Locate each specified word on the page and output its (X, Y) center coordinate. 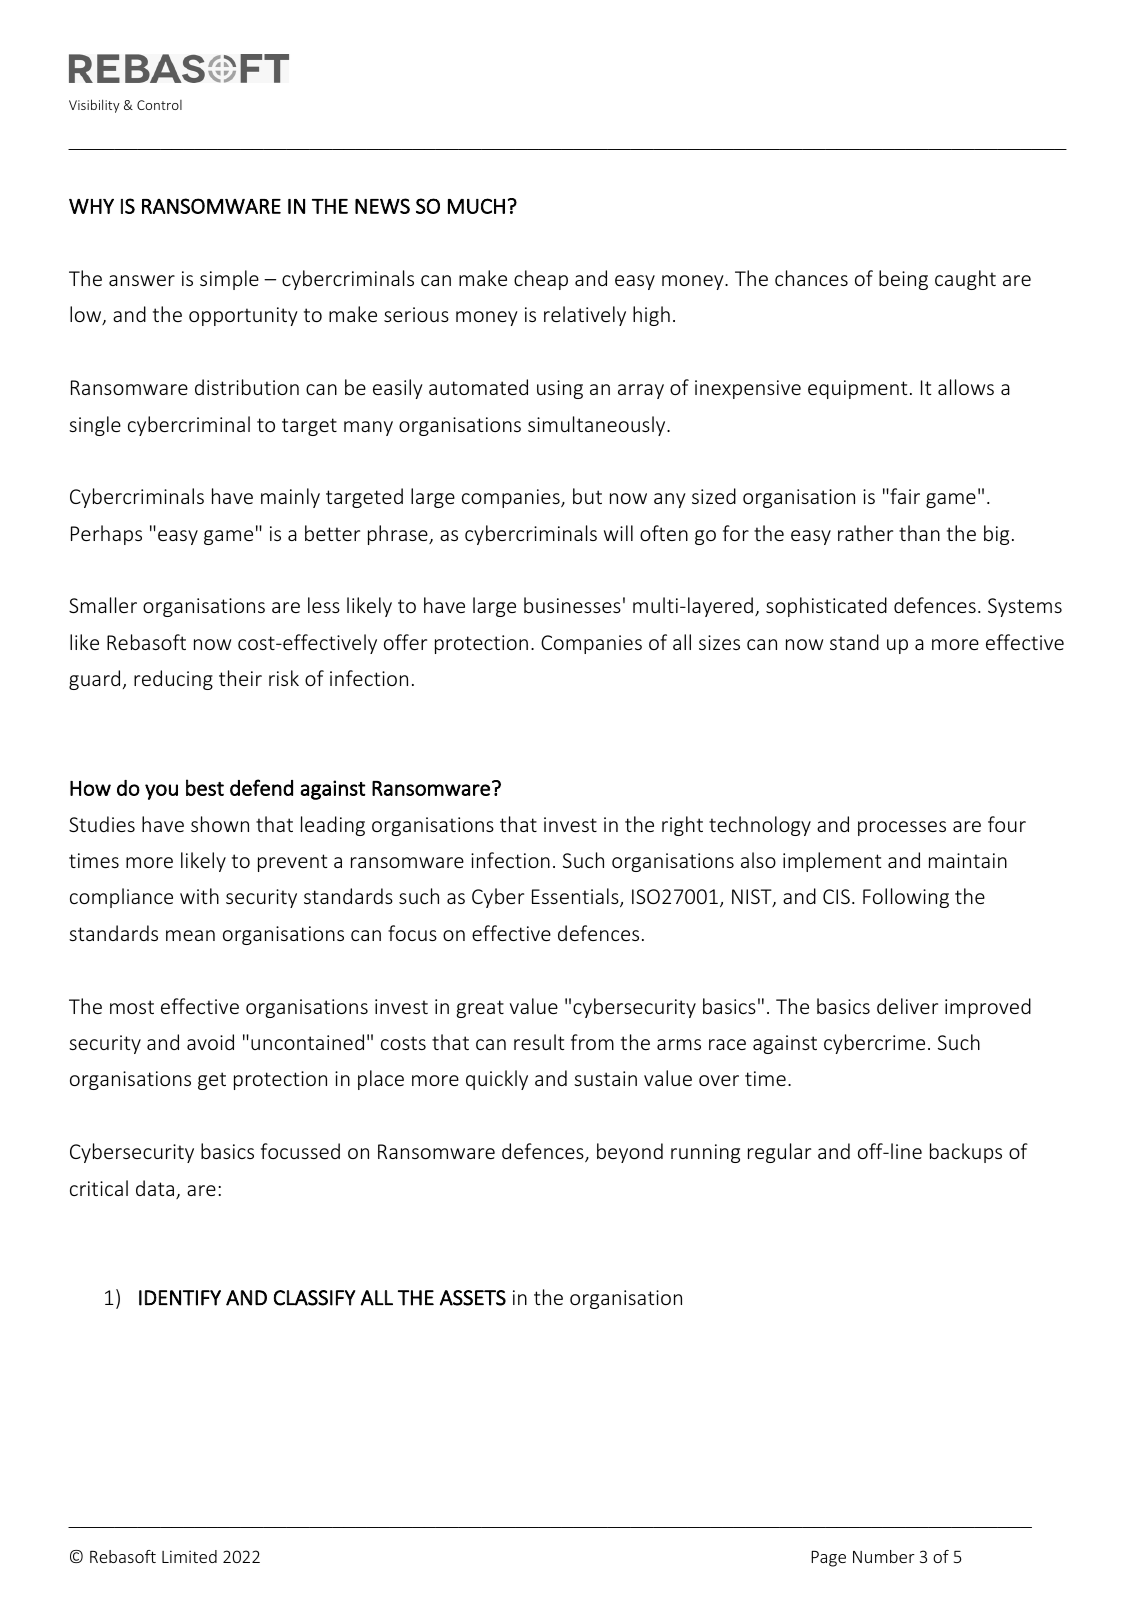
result (539, 1042)
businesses (572, 605)
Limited (189, 1556)
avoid (210, 1042)
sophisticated (826, 607)
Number (884, 1556)
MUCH (476, 206)
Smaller (103, 605)
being (903, 280)
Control (159, 105)
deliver (907, 1006)
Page (828, 1559)
